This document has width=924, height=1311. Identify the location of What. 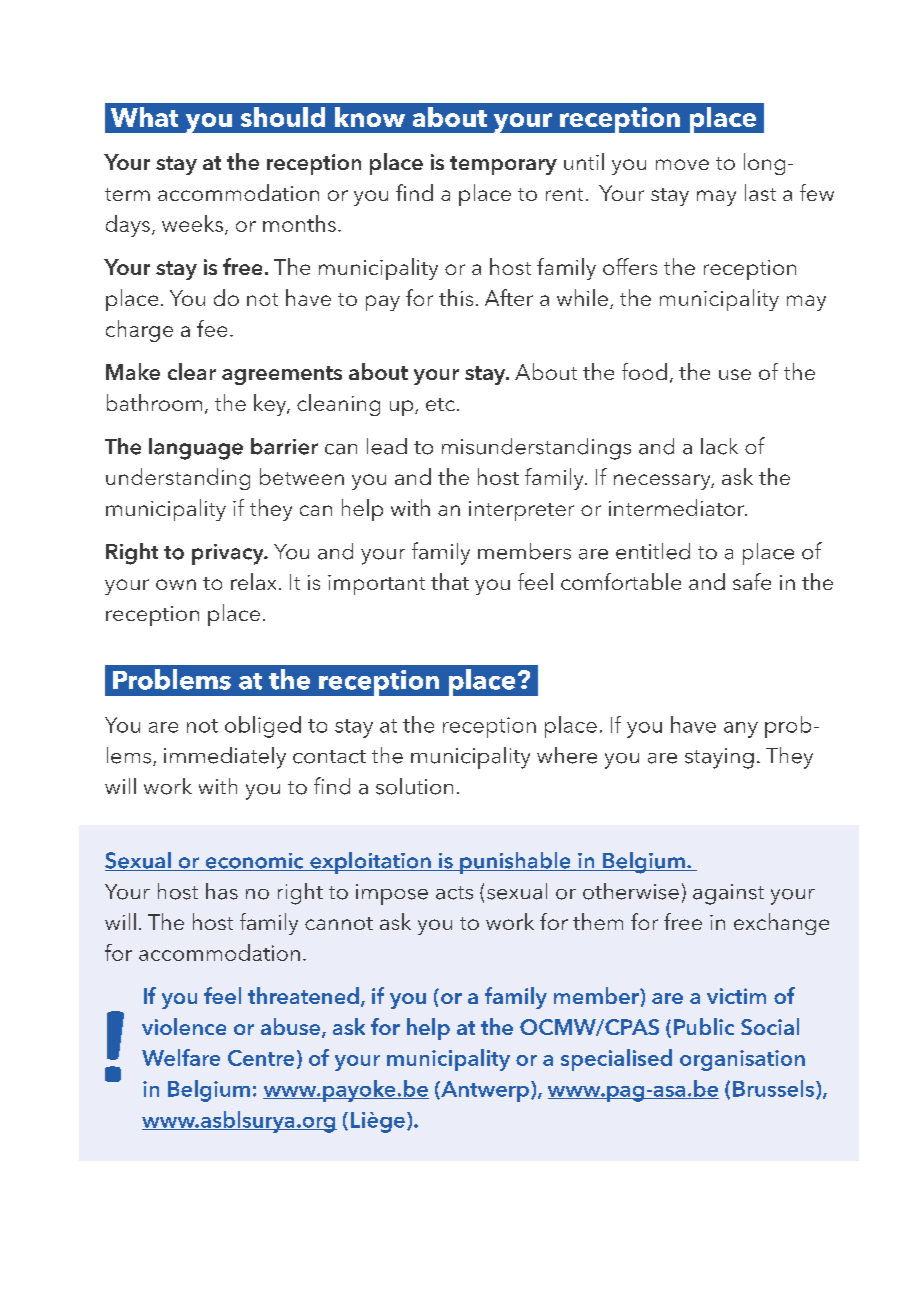
(144, 117).
